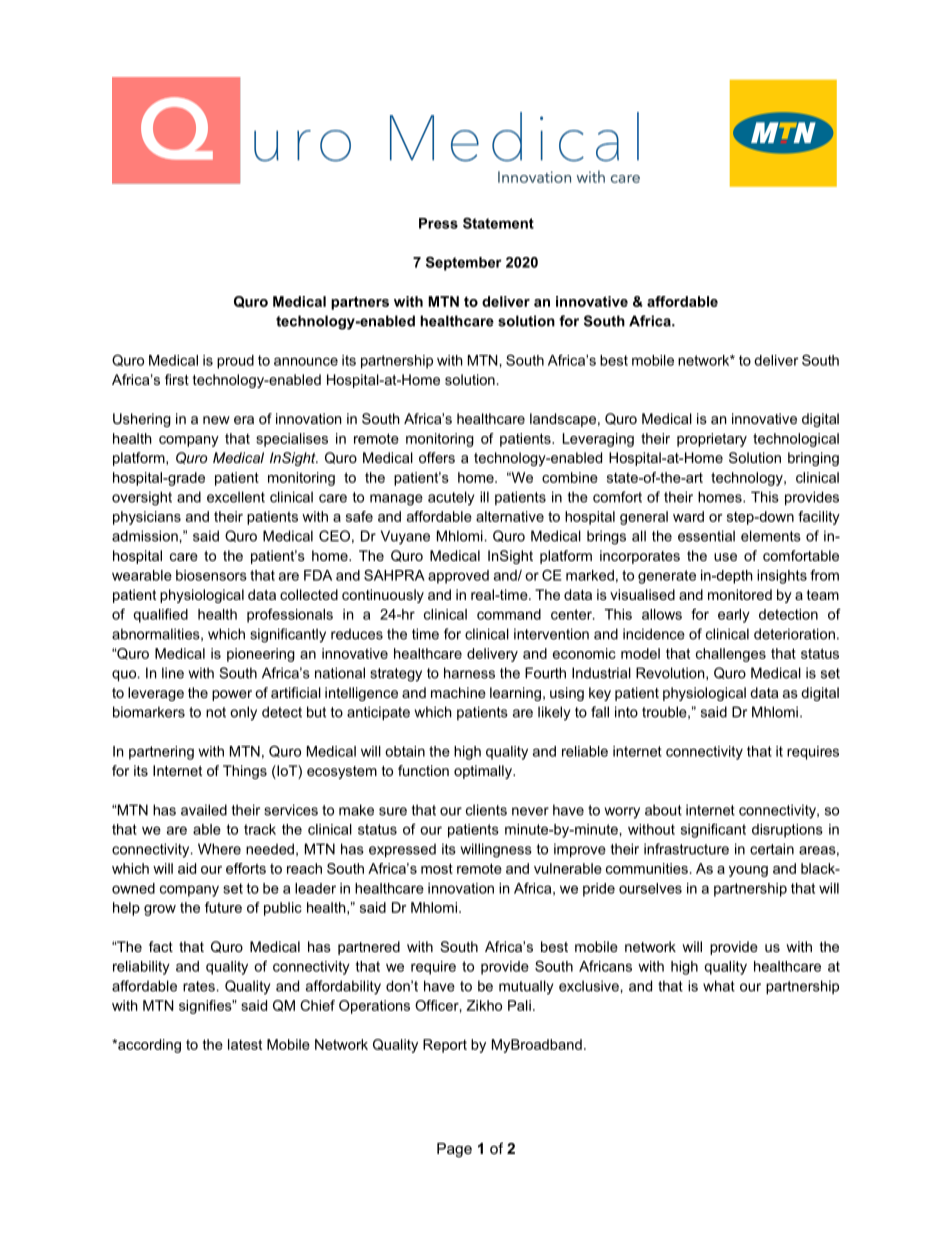 The image size is (952, 1233). I want to click on Page, so click(454, 1150).
